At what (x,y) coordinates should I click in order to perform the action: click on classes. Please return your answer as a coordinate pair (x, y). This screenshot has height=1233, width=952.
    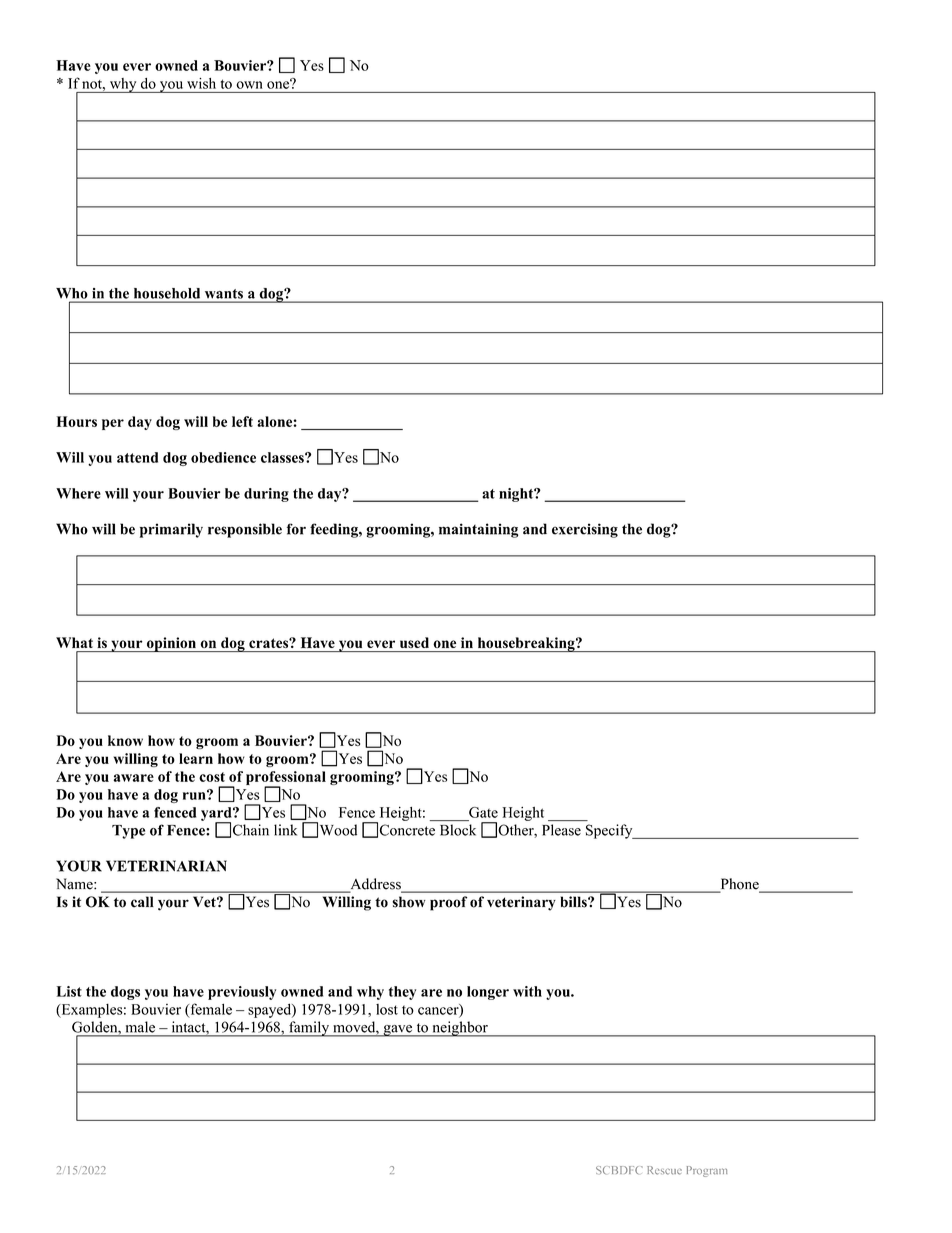
    Looking at the image, I should click on (283, 457).
